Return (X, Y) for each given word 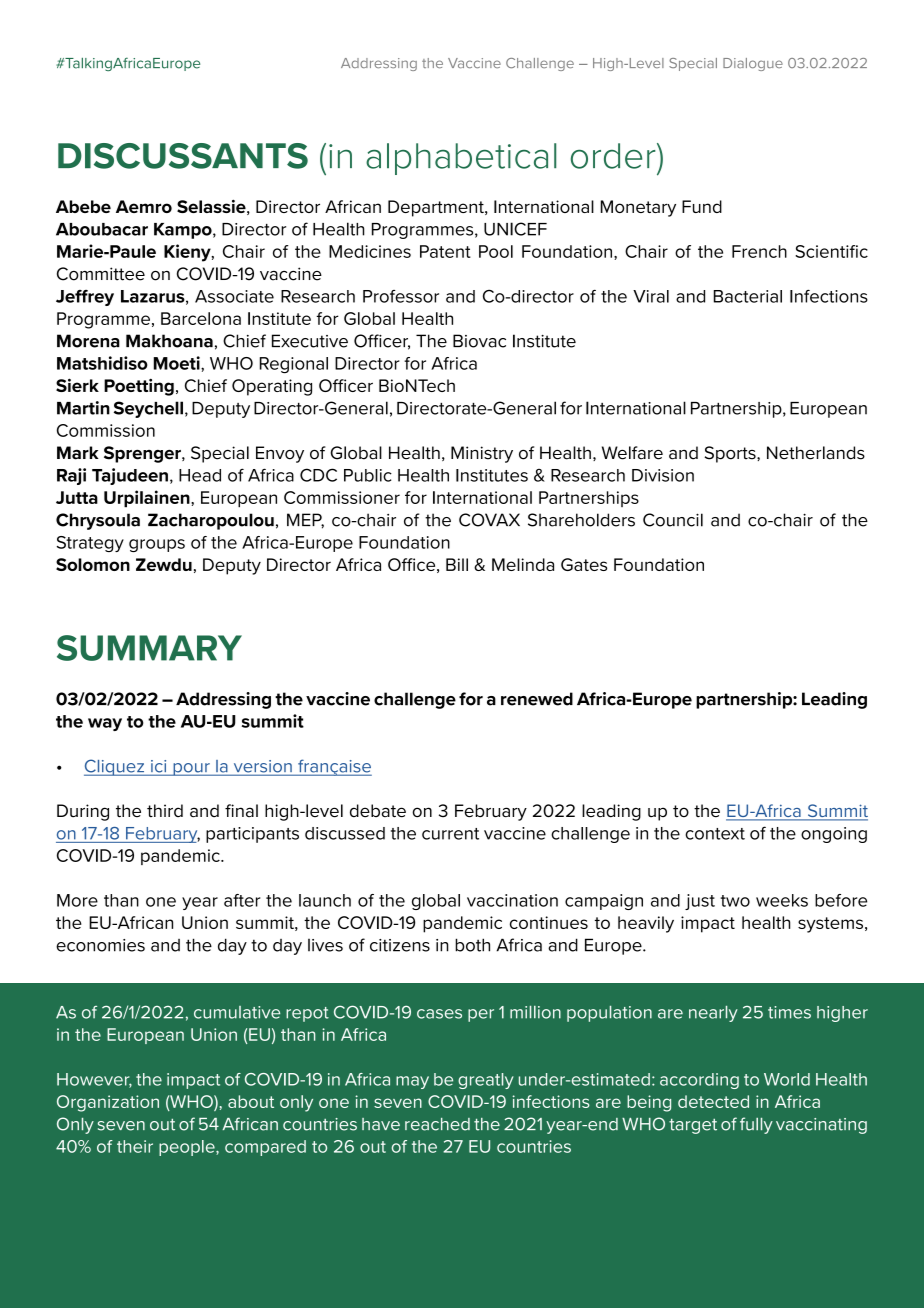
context (715, 834)
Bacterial (748, 296)
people (188, 1148)
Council (673, 520)
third (165, 810)
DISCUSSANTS (183, 156)
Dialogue (753, 64)
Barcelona (201, 318)
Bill (457, 564)
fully (756, 1125)
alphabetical (461, 159)
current (450, 834)
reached (437, 1124)
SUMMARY (149, 648)
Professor (401, 296)
